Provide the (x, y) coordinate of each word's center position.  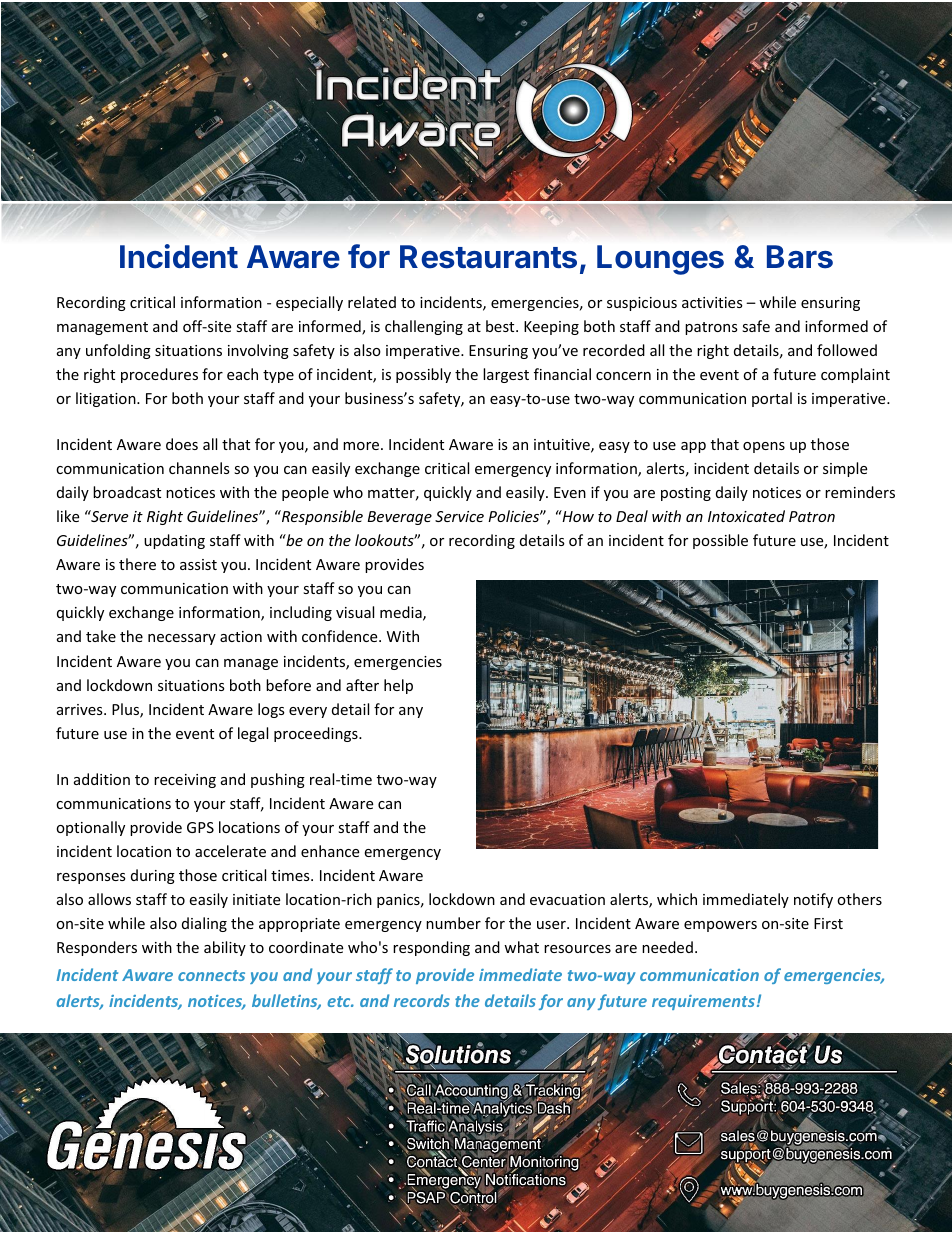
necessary (182, 639)
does (182, 444)
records (422, 1000)
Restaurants (488, 257)
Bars (800, 257)
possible (720, 541)
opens (764, 447)
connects (211, 975)
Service (459, 516)
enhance (330, 851)
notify (813, 900)
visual (355, 612)
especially (309, 303)
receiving (185, 781)
